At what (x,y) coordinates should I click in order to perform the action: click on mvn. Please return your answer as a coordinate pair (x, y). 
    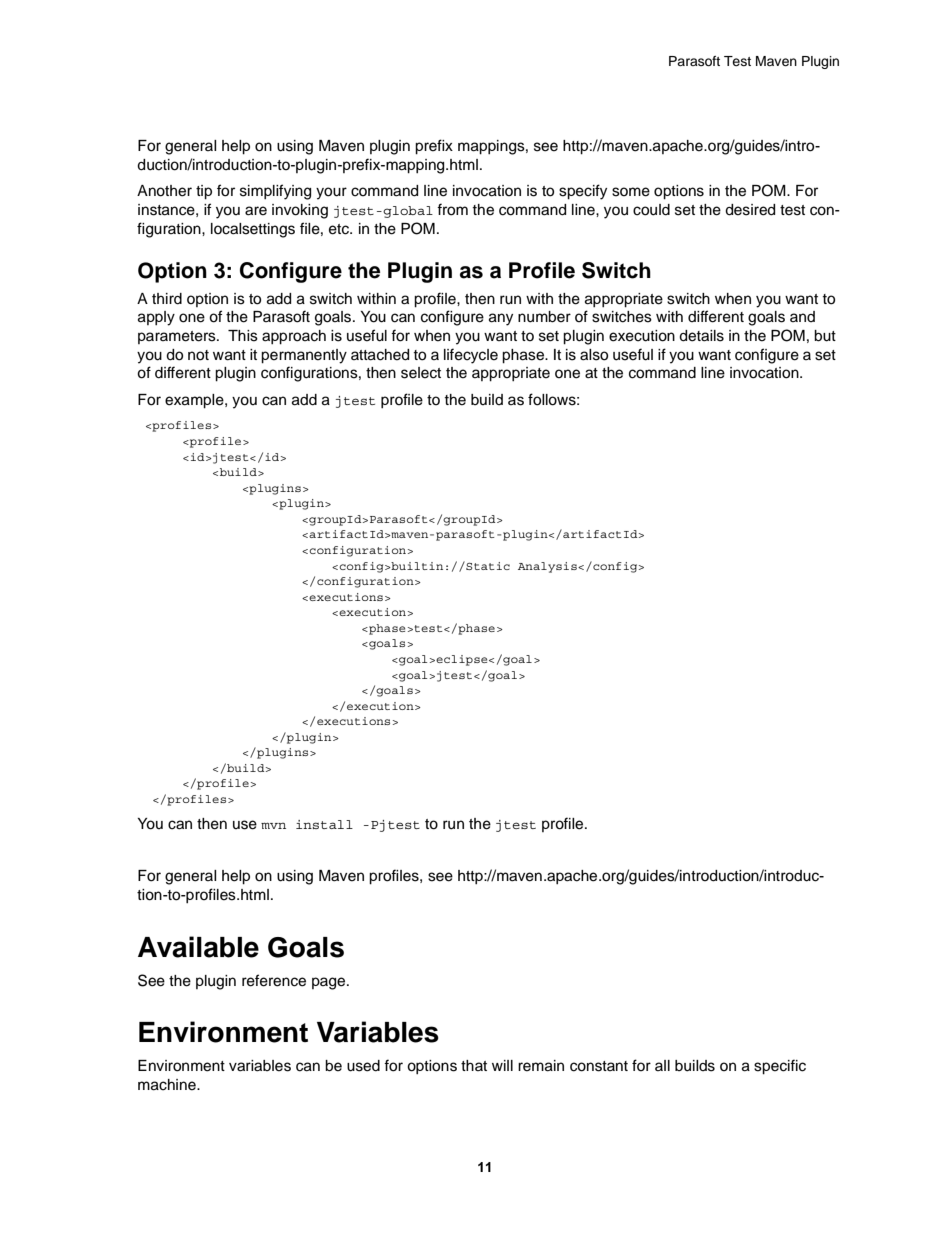
    Looking at the image, I should click on (273, 825).
